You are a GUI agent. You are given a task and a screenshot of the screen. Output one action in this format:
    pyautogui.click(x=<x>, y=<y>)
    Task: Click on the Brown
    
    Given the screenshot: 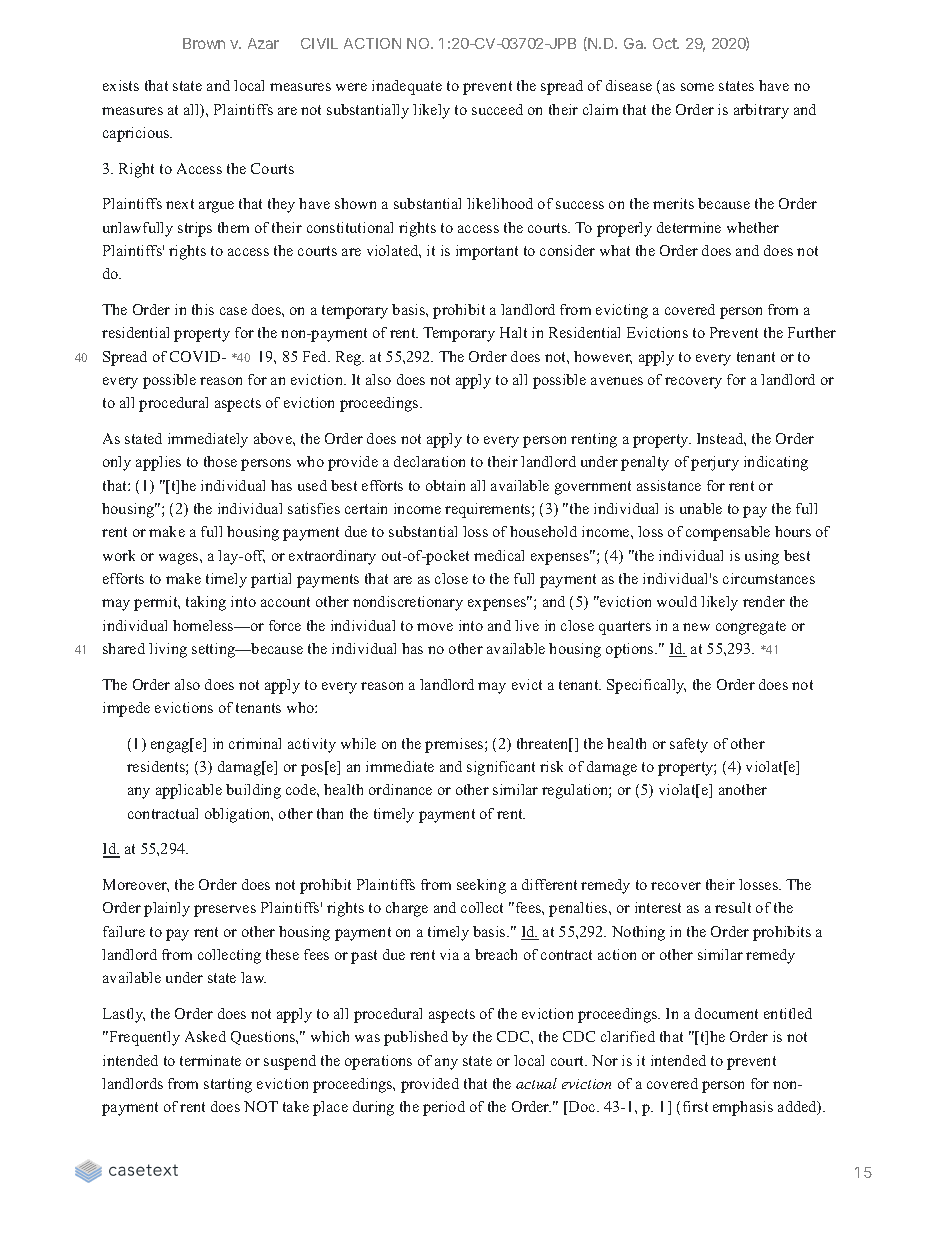 What is the action you would take?
    pyautogui.click(x=204, y=43)
